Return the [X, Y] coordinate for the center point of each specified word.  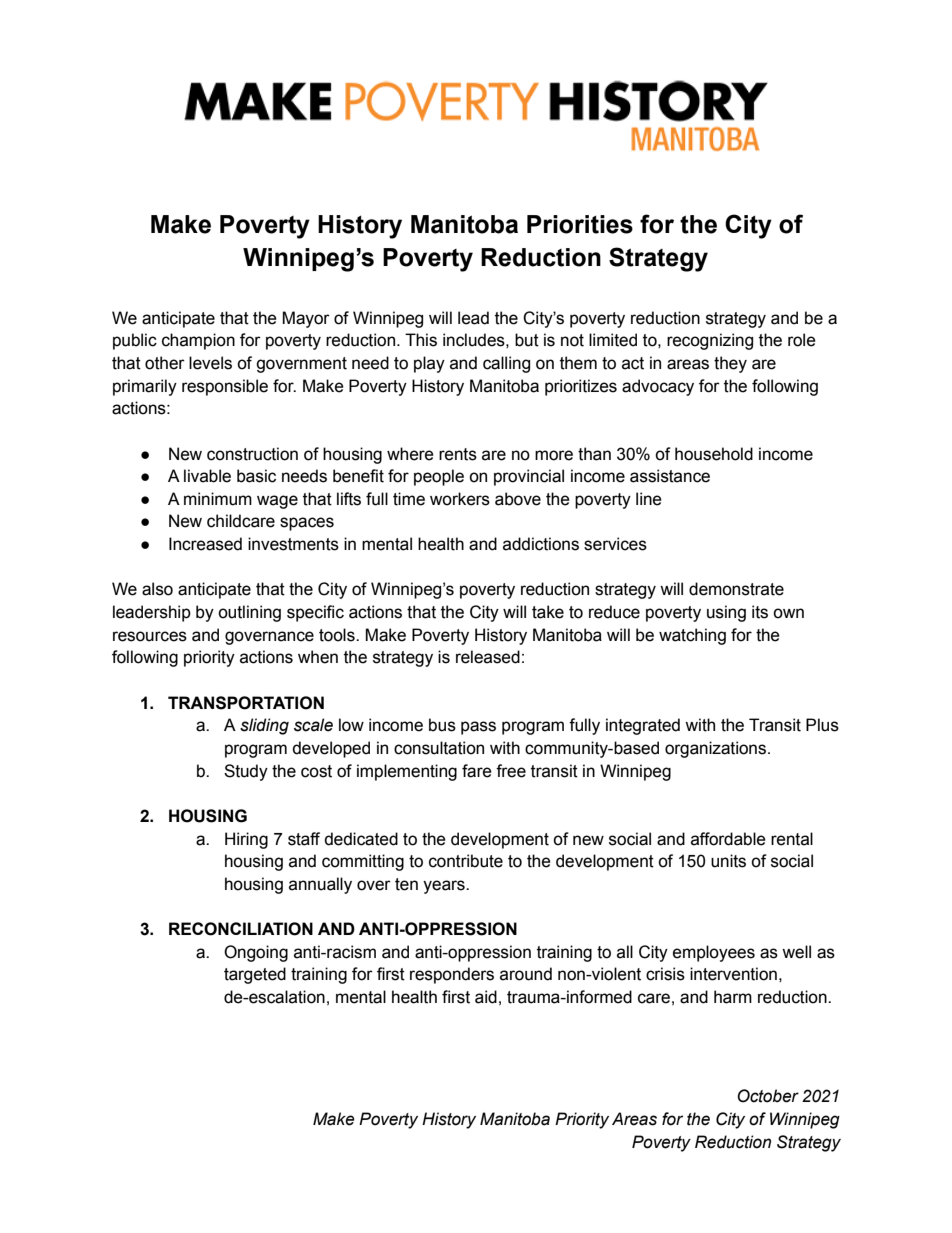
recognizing [710, 341]
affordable [728, 839]
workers [460, 499]
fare [477, 771]
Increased [205, 544]
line [649, 499]
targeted [255, 975]
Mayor [306, 319]
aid [486, 997]
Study [246, 772]
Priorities [580, 224]
